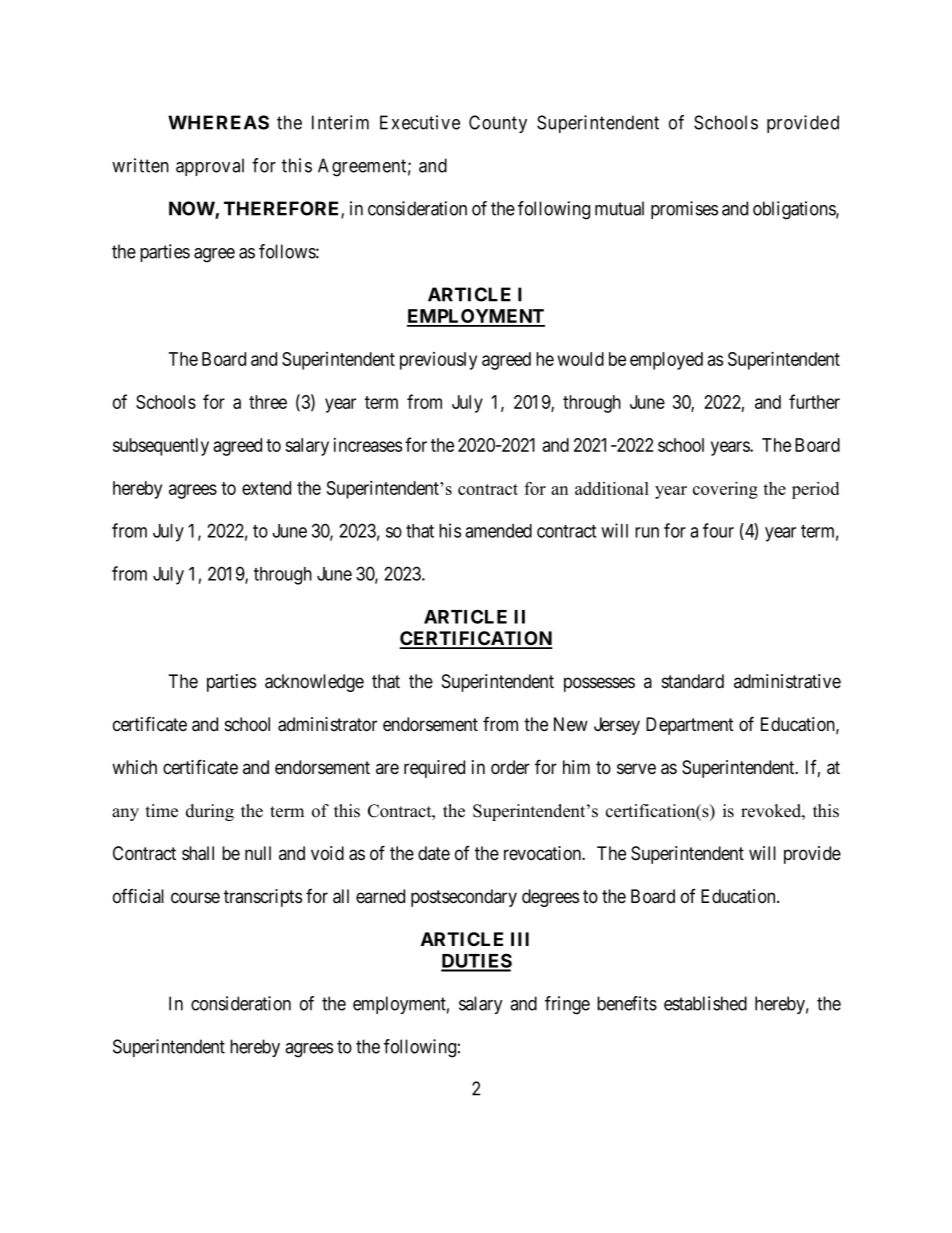 The image size is (952, 1233). I want to click on employed, so click(666, 361).
